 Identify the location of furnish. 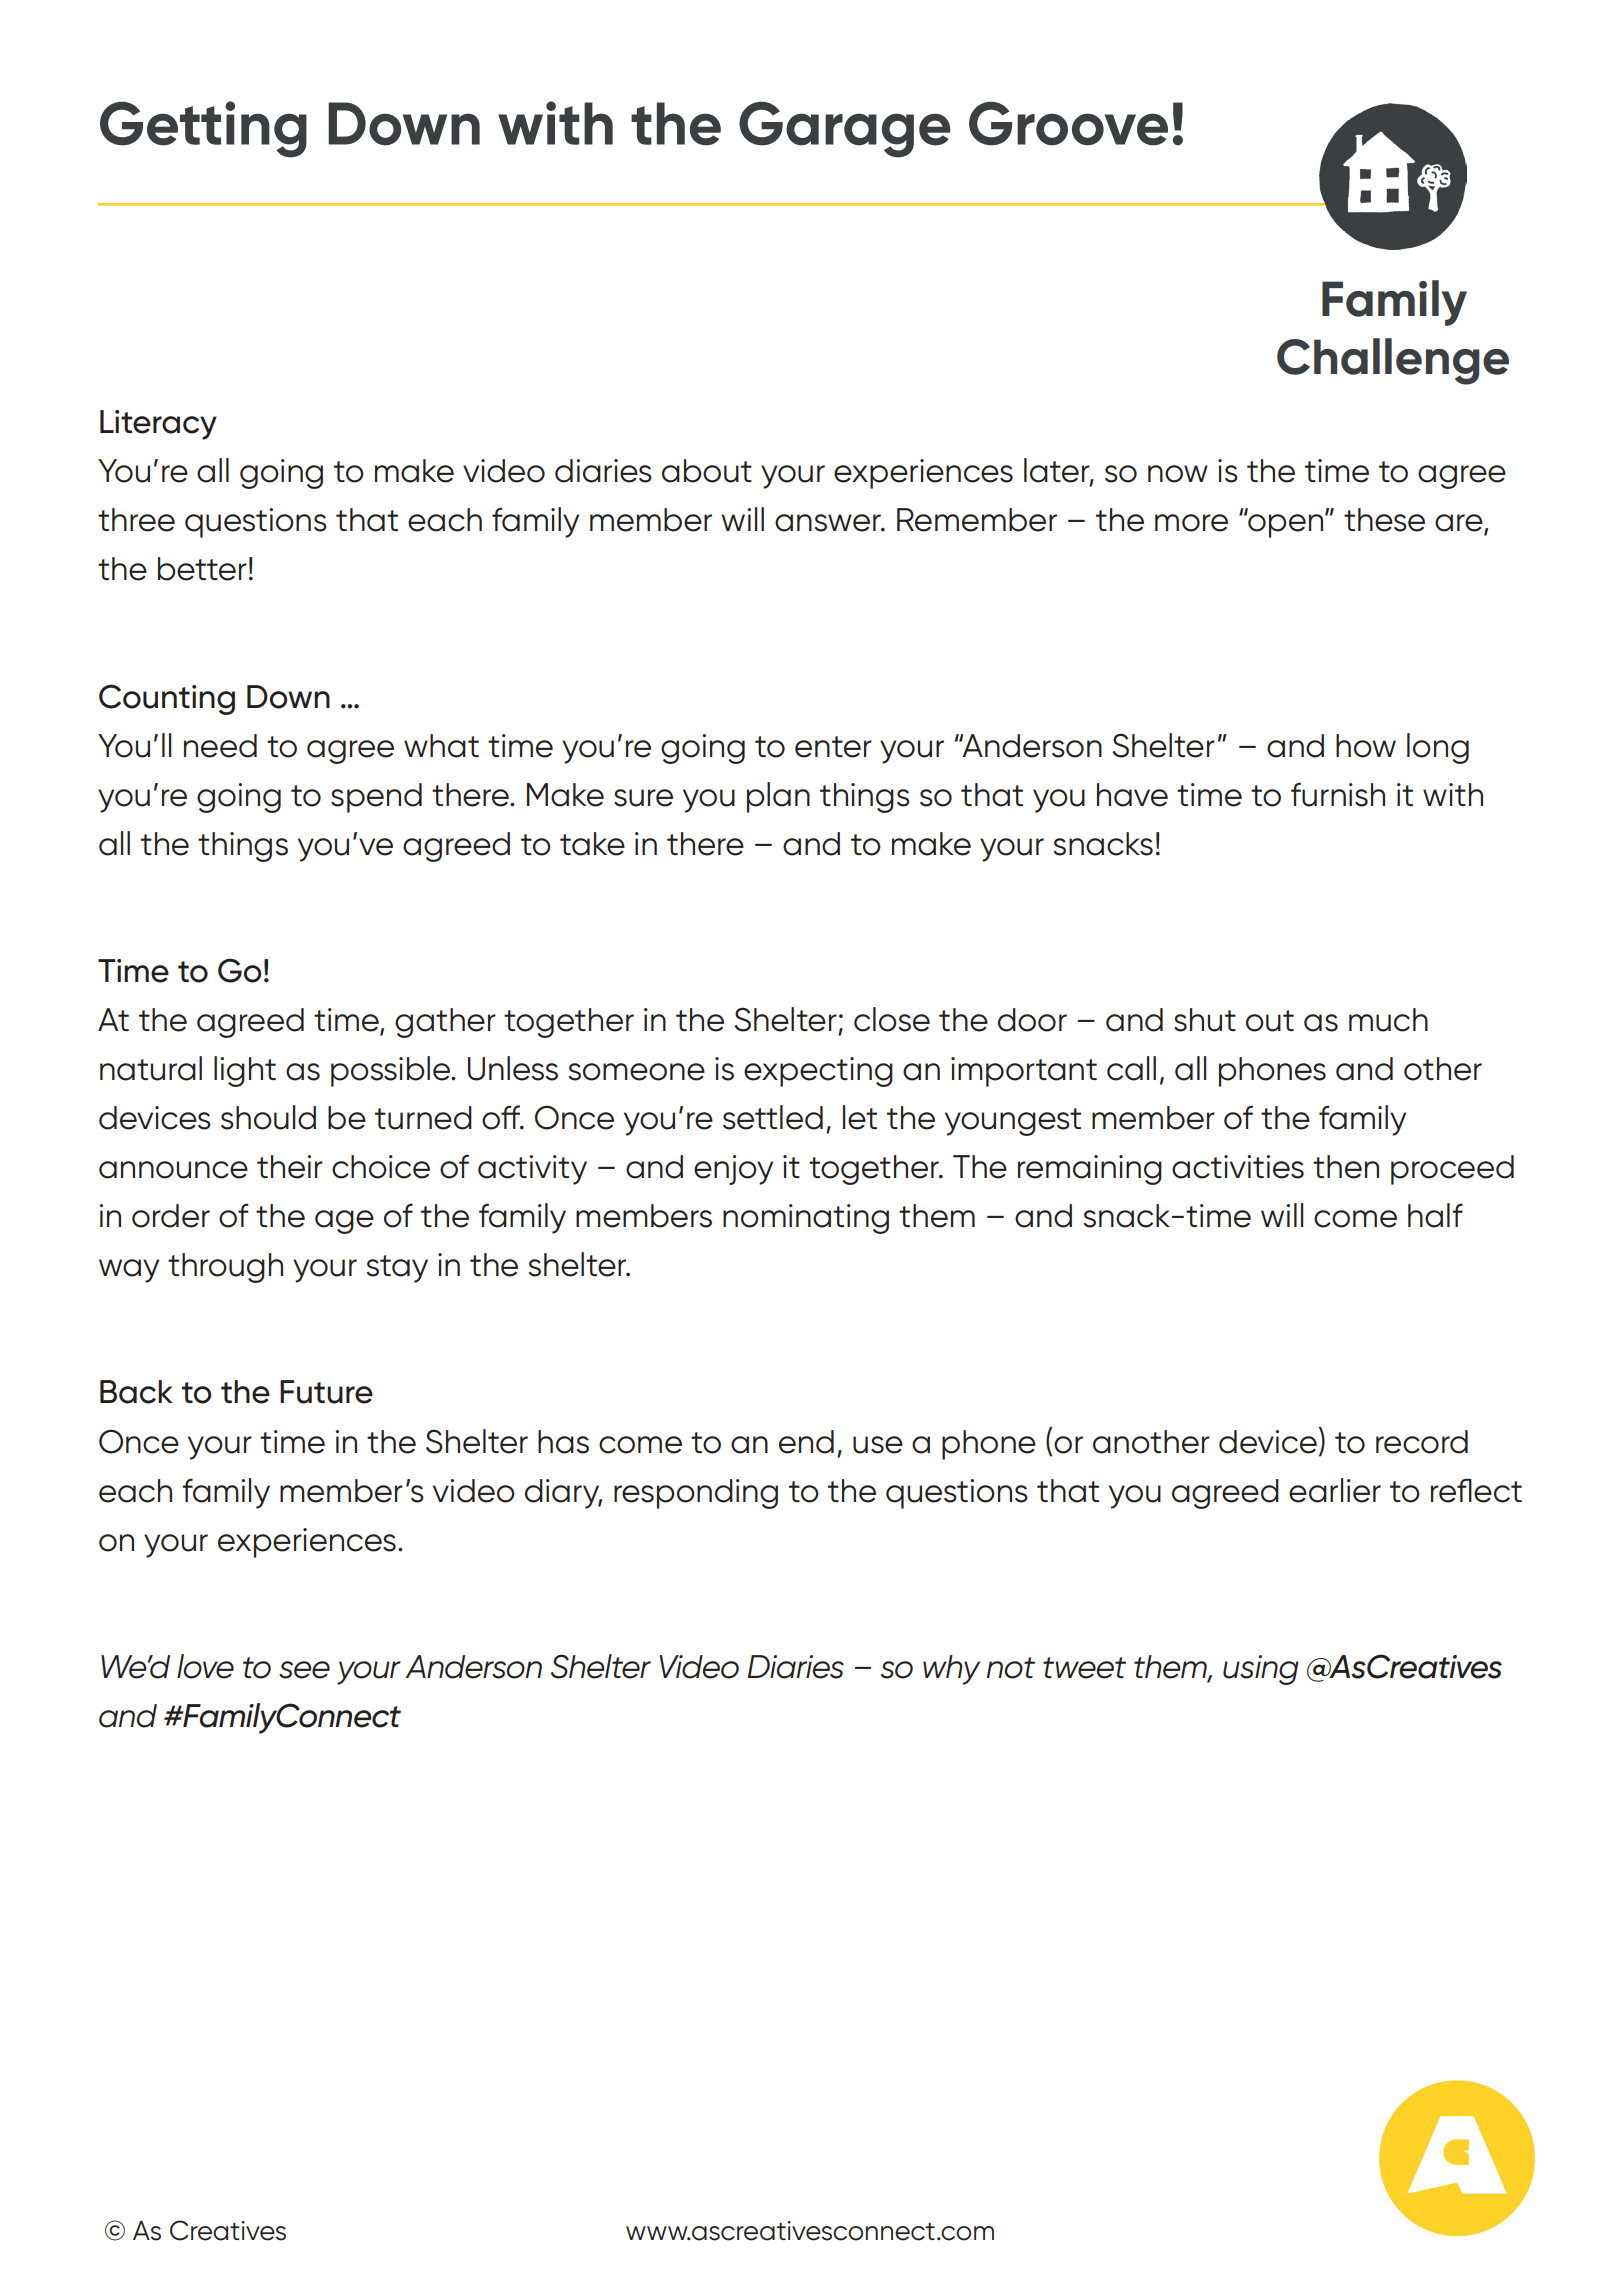
(1338, 794).
